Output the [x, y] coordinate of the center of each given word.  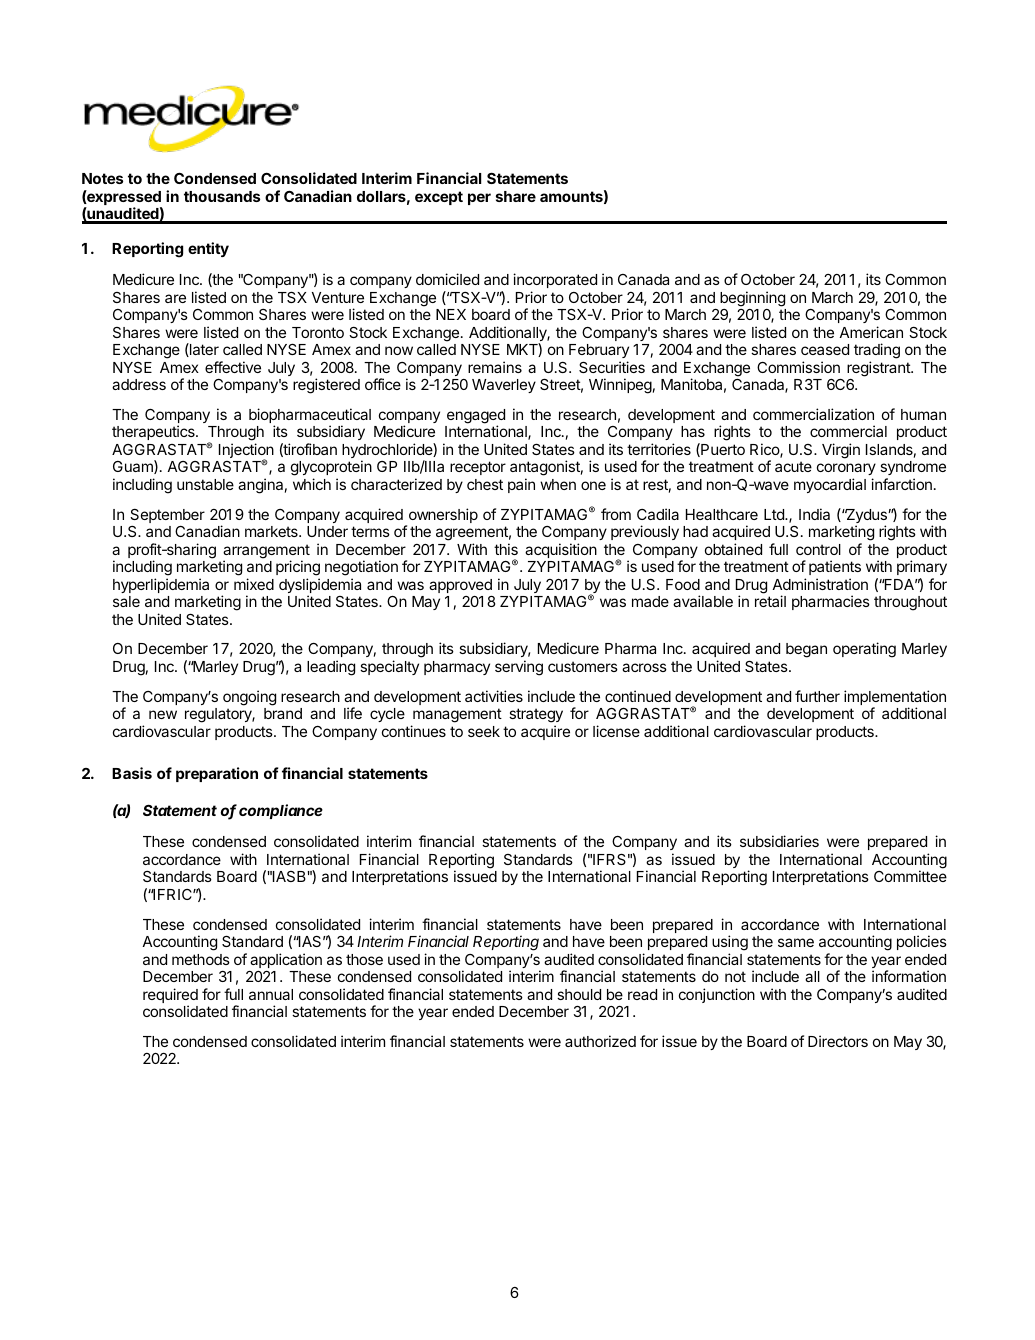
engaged [476, 417]
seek [484, 731]
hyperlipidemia [161, 585]
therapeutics [154, 432]
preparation [217, 774]
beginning [752, 299]
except [439, 198]
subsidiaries [779, 841]
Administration [820, 584]
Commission [798, 367]
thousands [222, 196]
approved [460, 586]
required [170, 997]
